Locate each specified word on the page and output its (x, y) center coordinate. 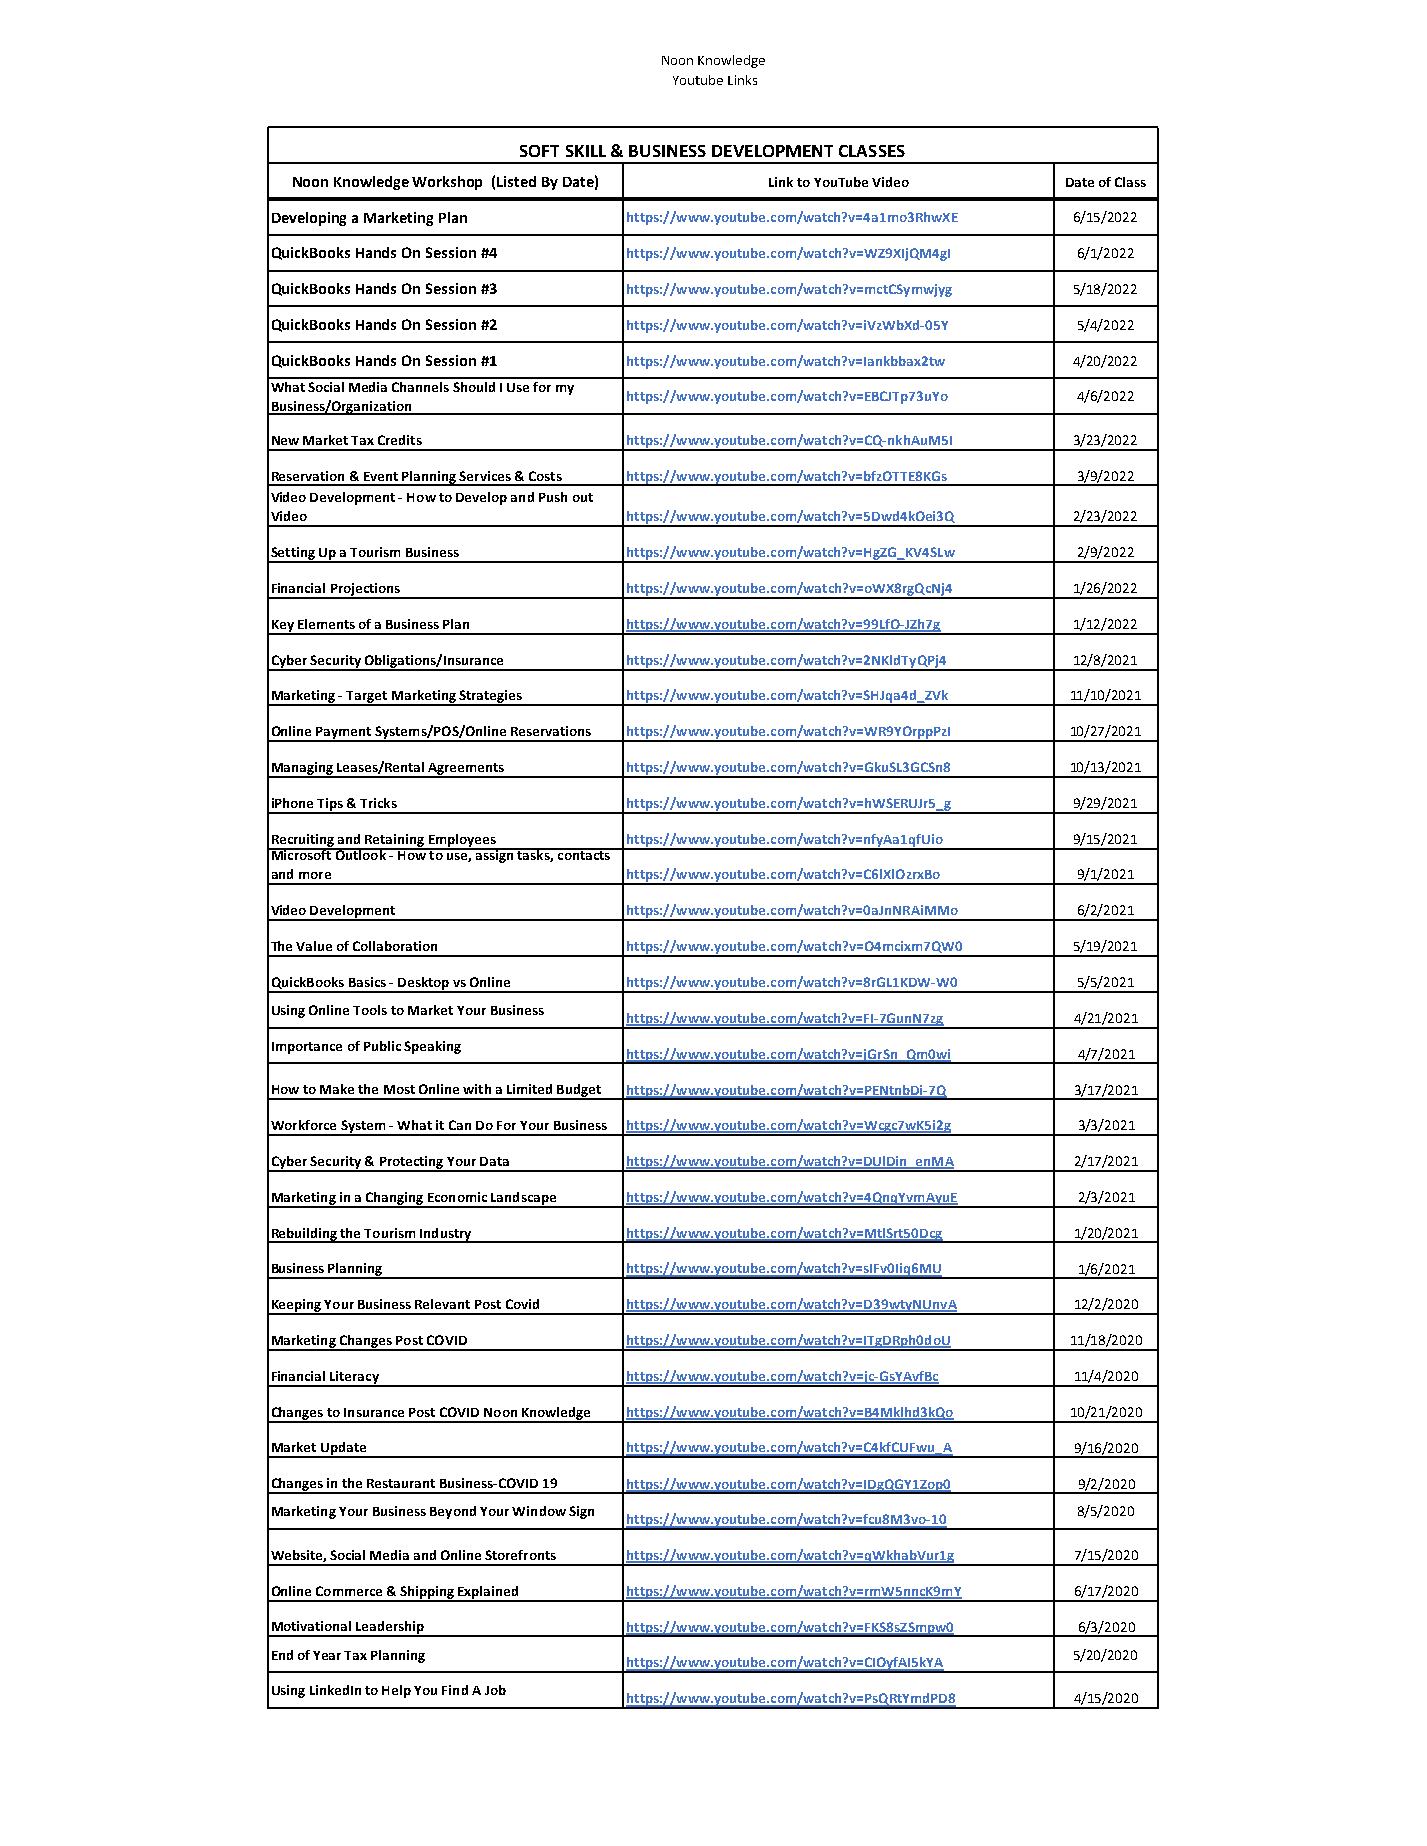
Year (327, 1655)
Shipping (427, 1593)
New (285, 440)
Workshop (447, 183)
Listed (516, 181)
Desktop (423, 984)
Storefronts (520, 1555)
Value (314, 946)
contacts (583, 854)
